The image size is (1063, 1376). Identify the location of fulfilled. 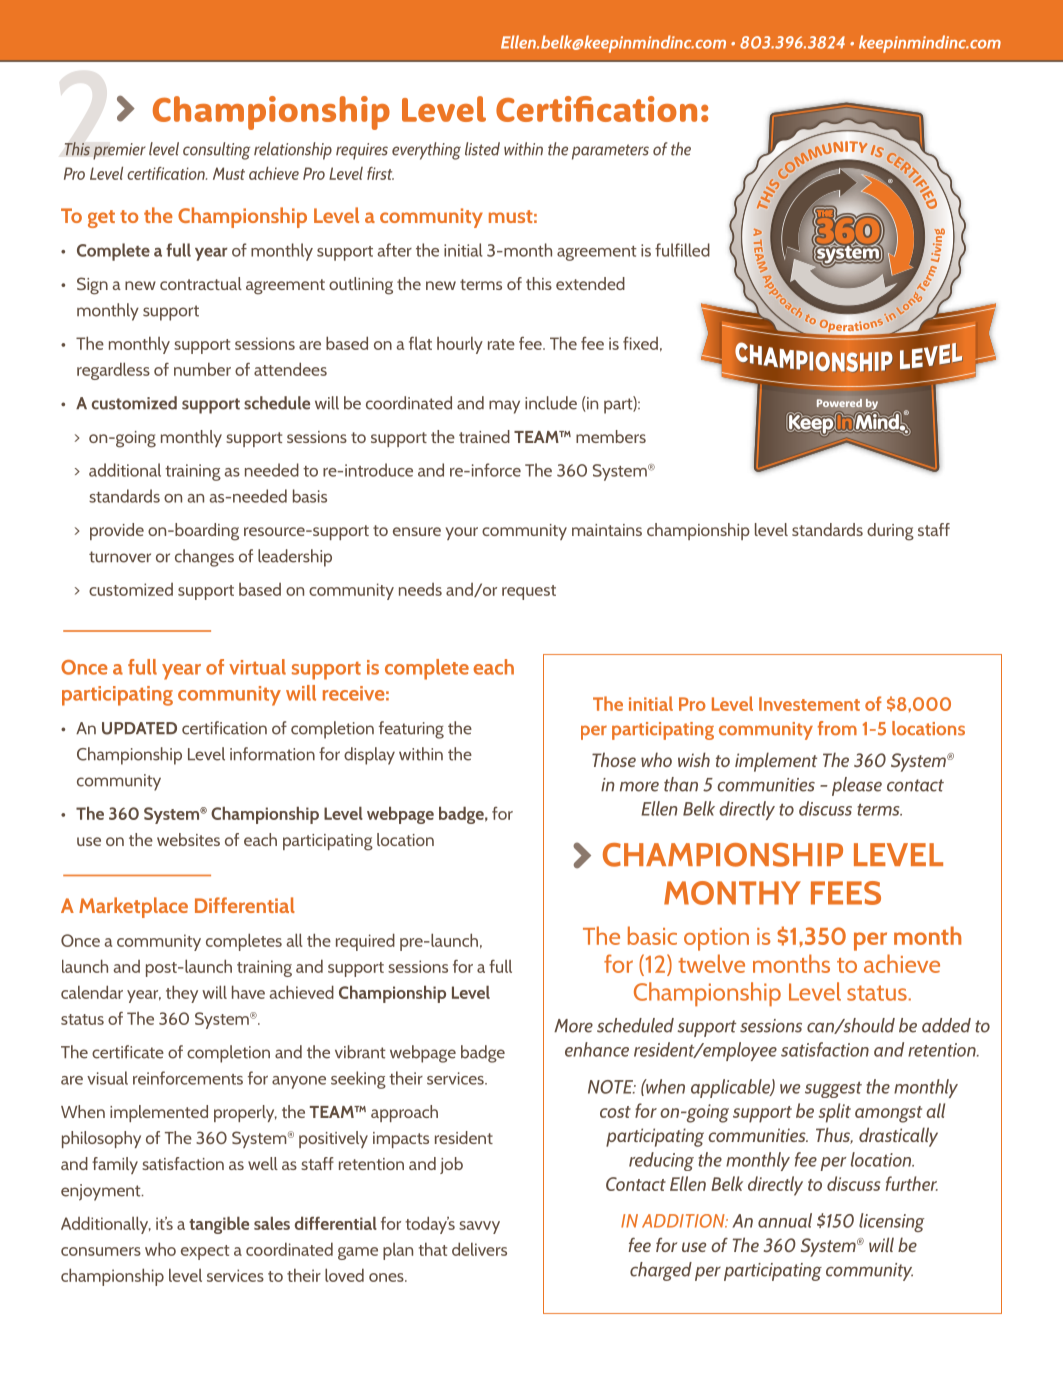
(682, 250).
